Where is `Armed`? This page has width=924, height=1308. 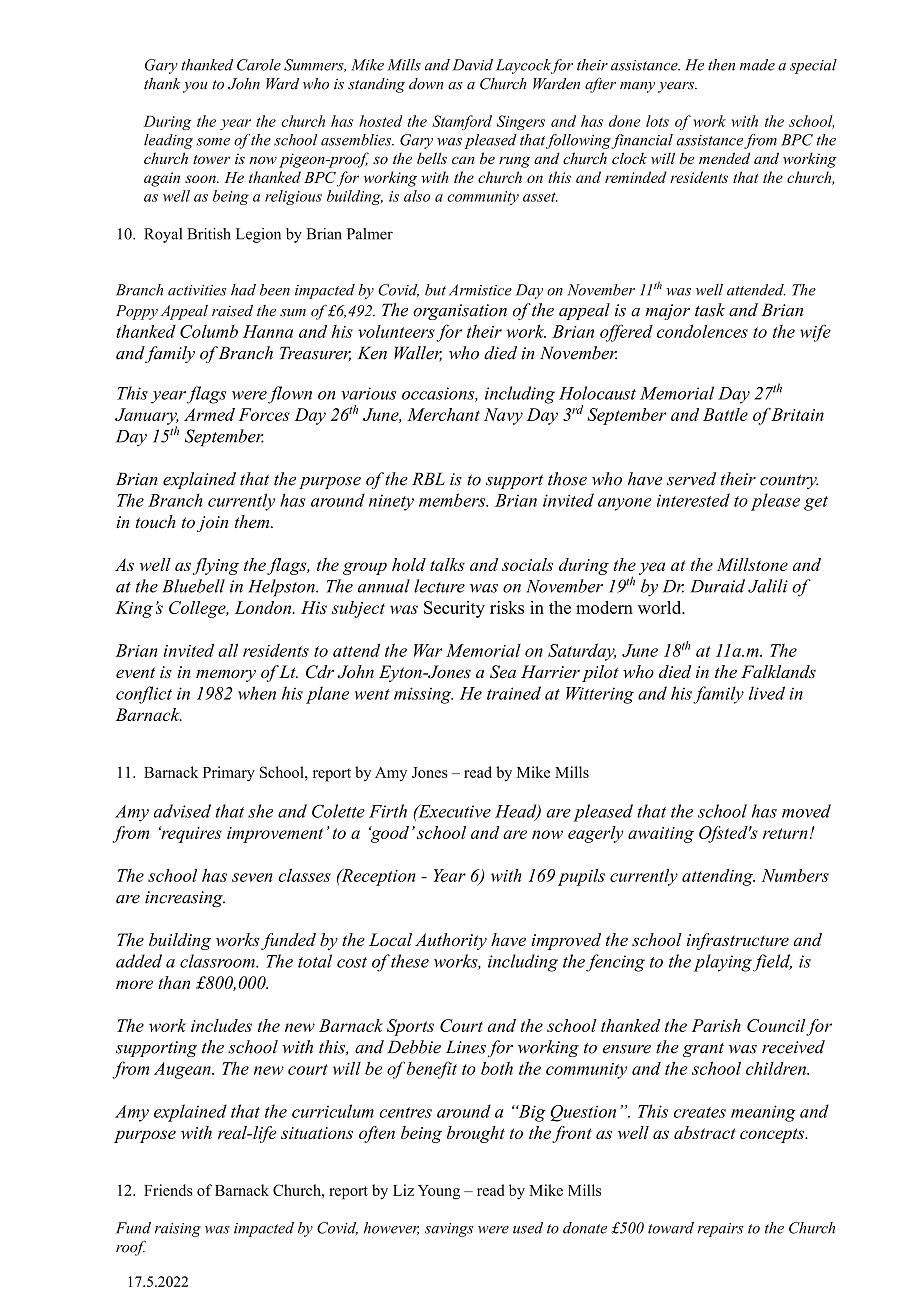 Armed is located at coordinates (209, 414).
